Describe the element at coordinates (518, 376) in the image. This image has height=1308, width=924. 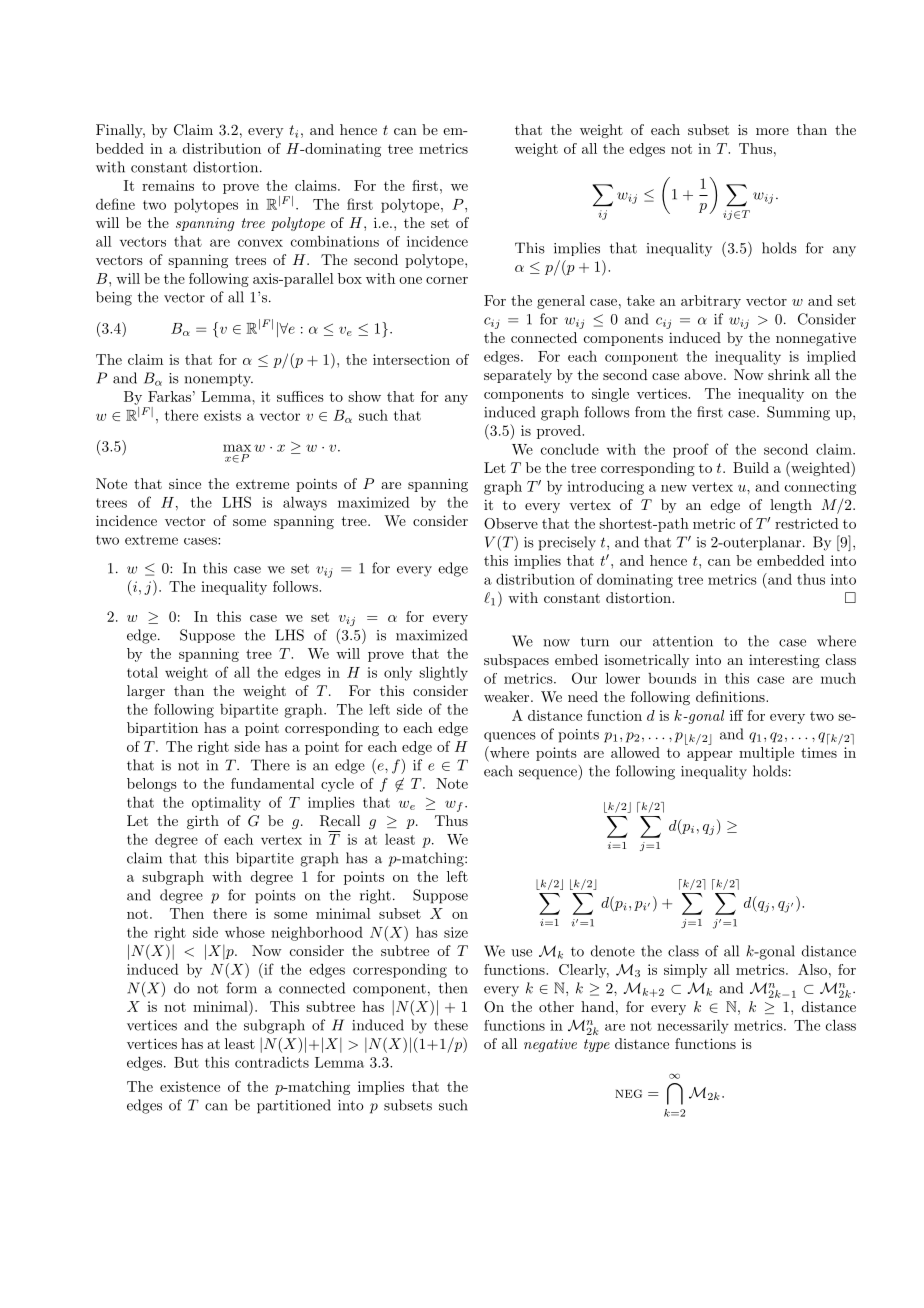
I see `separately` at that location.
